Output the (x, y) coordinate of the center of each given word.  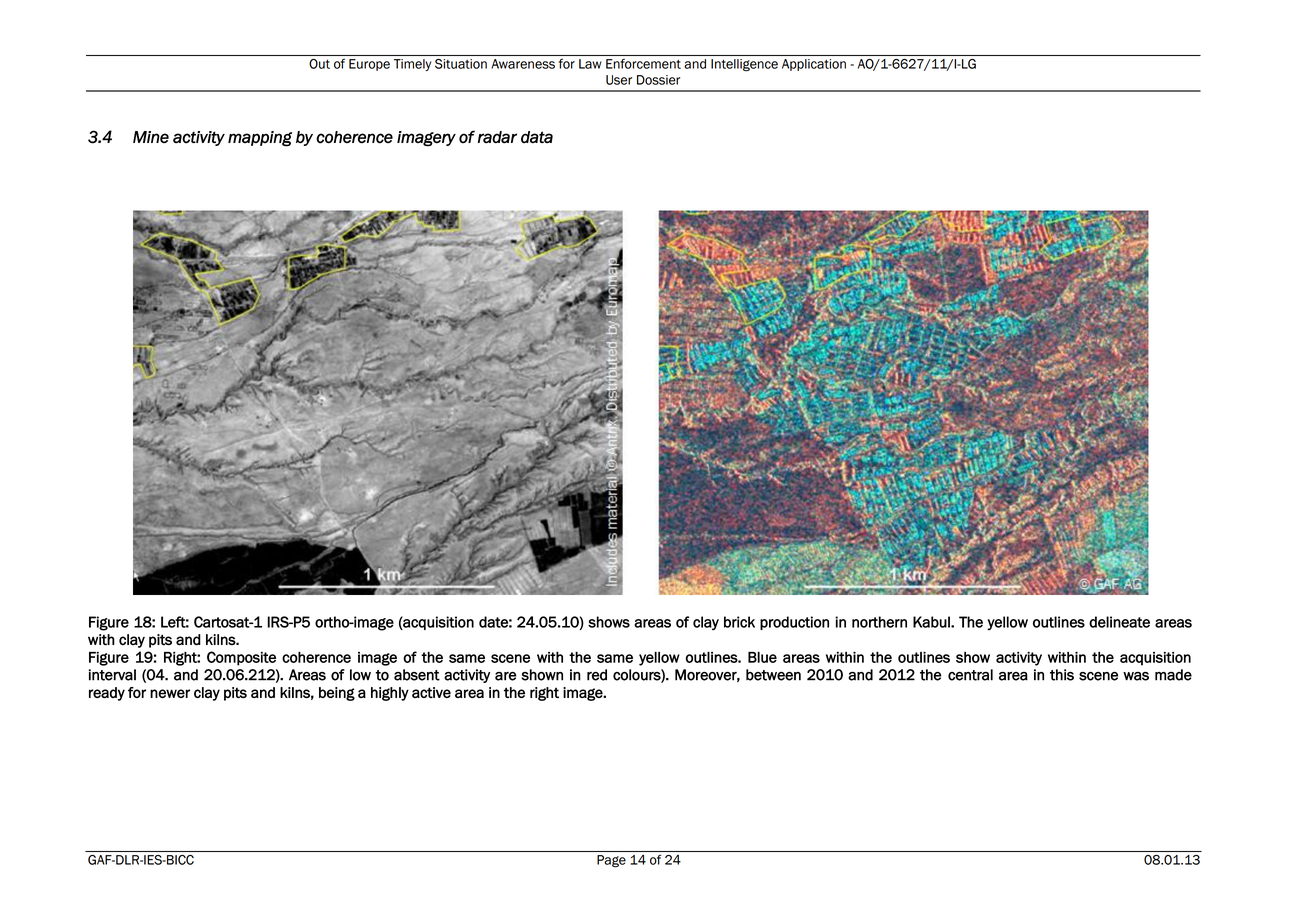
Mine (151, 137)
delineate (1119, 622)
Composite (241, 658)
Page (611, 861)
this (1062, 675)
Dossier (658, 80)
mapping (260, 139)
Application (814, 65)
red (597, 675)
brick (739, 622)
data (537, 137)
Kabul (932, 622)
